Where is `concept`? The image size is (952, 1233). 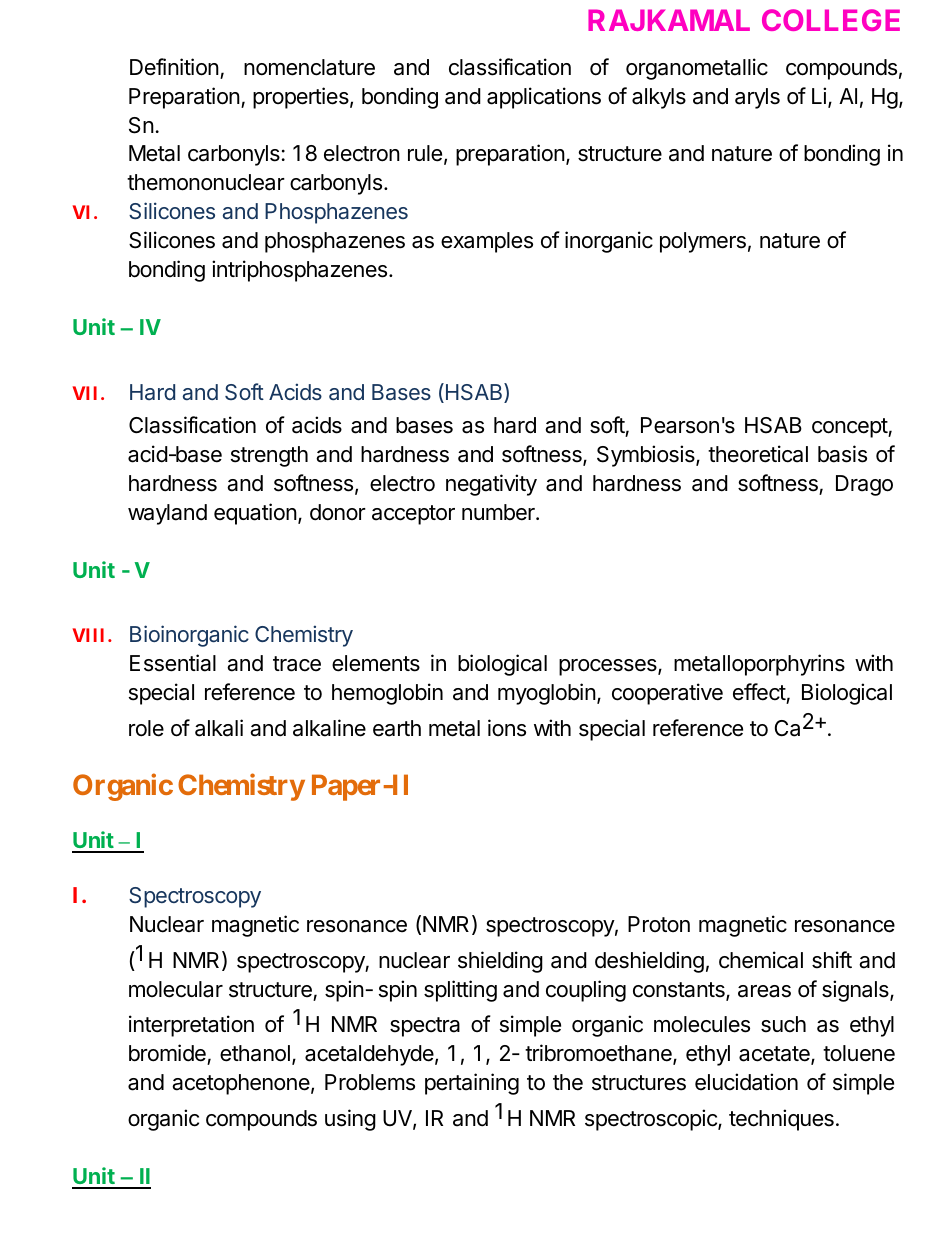 concept is located at coordinates (850, 428).
